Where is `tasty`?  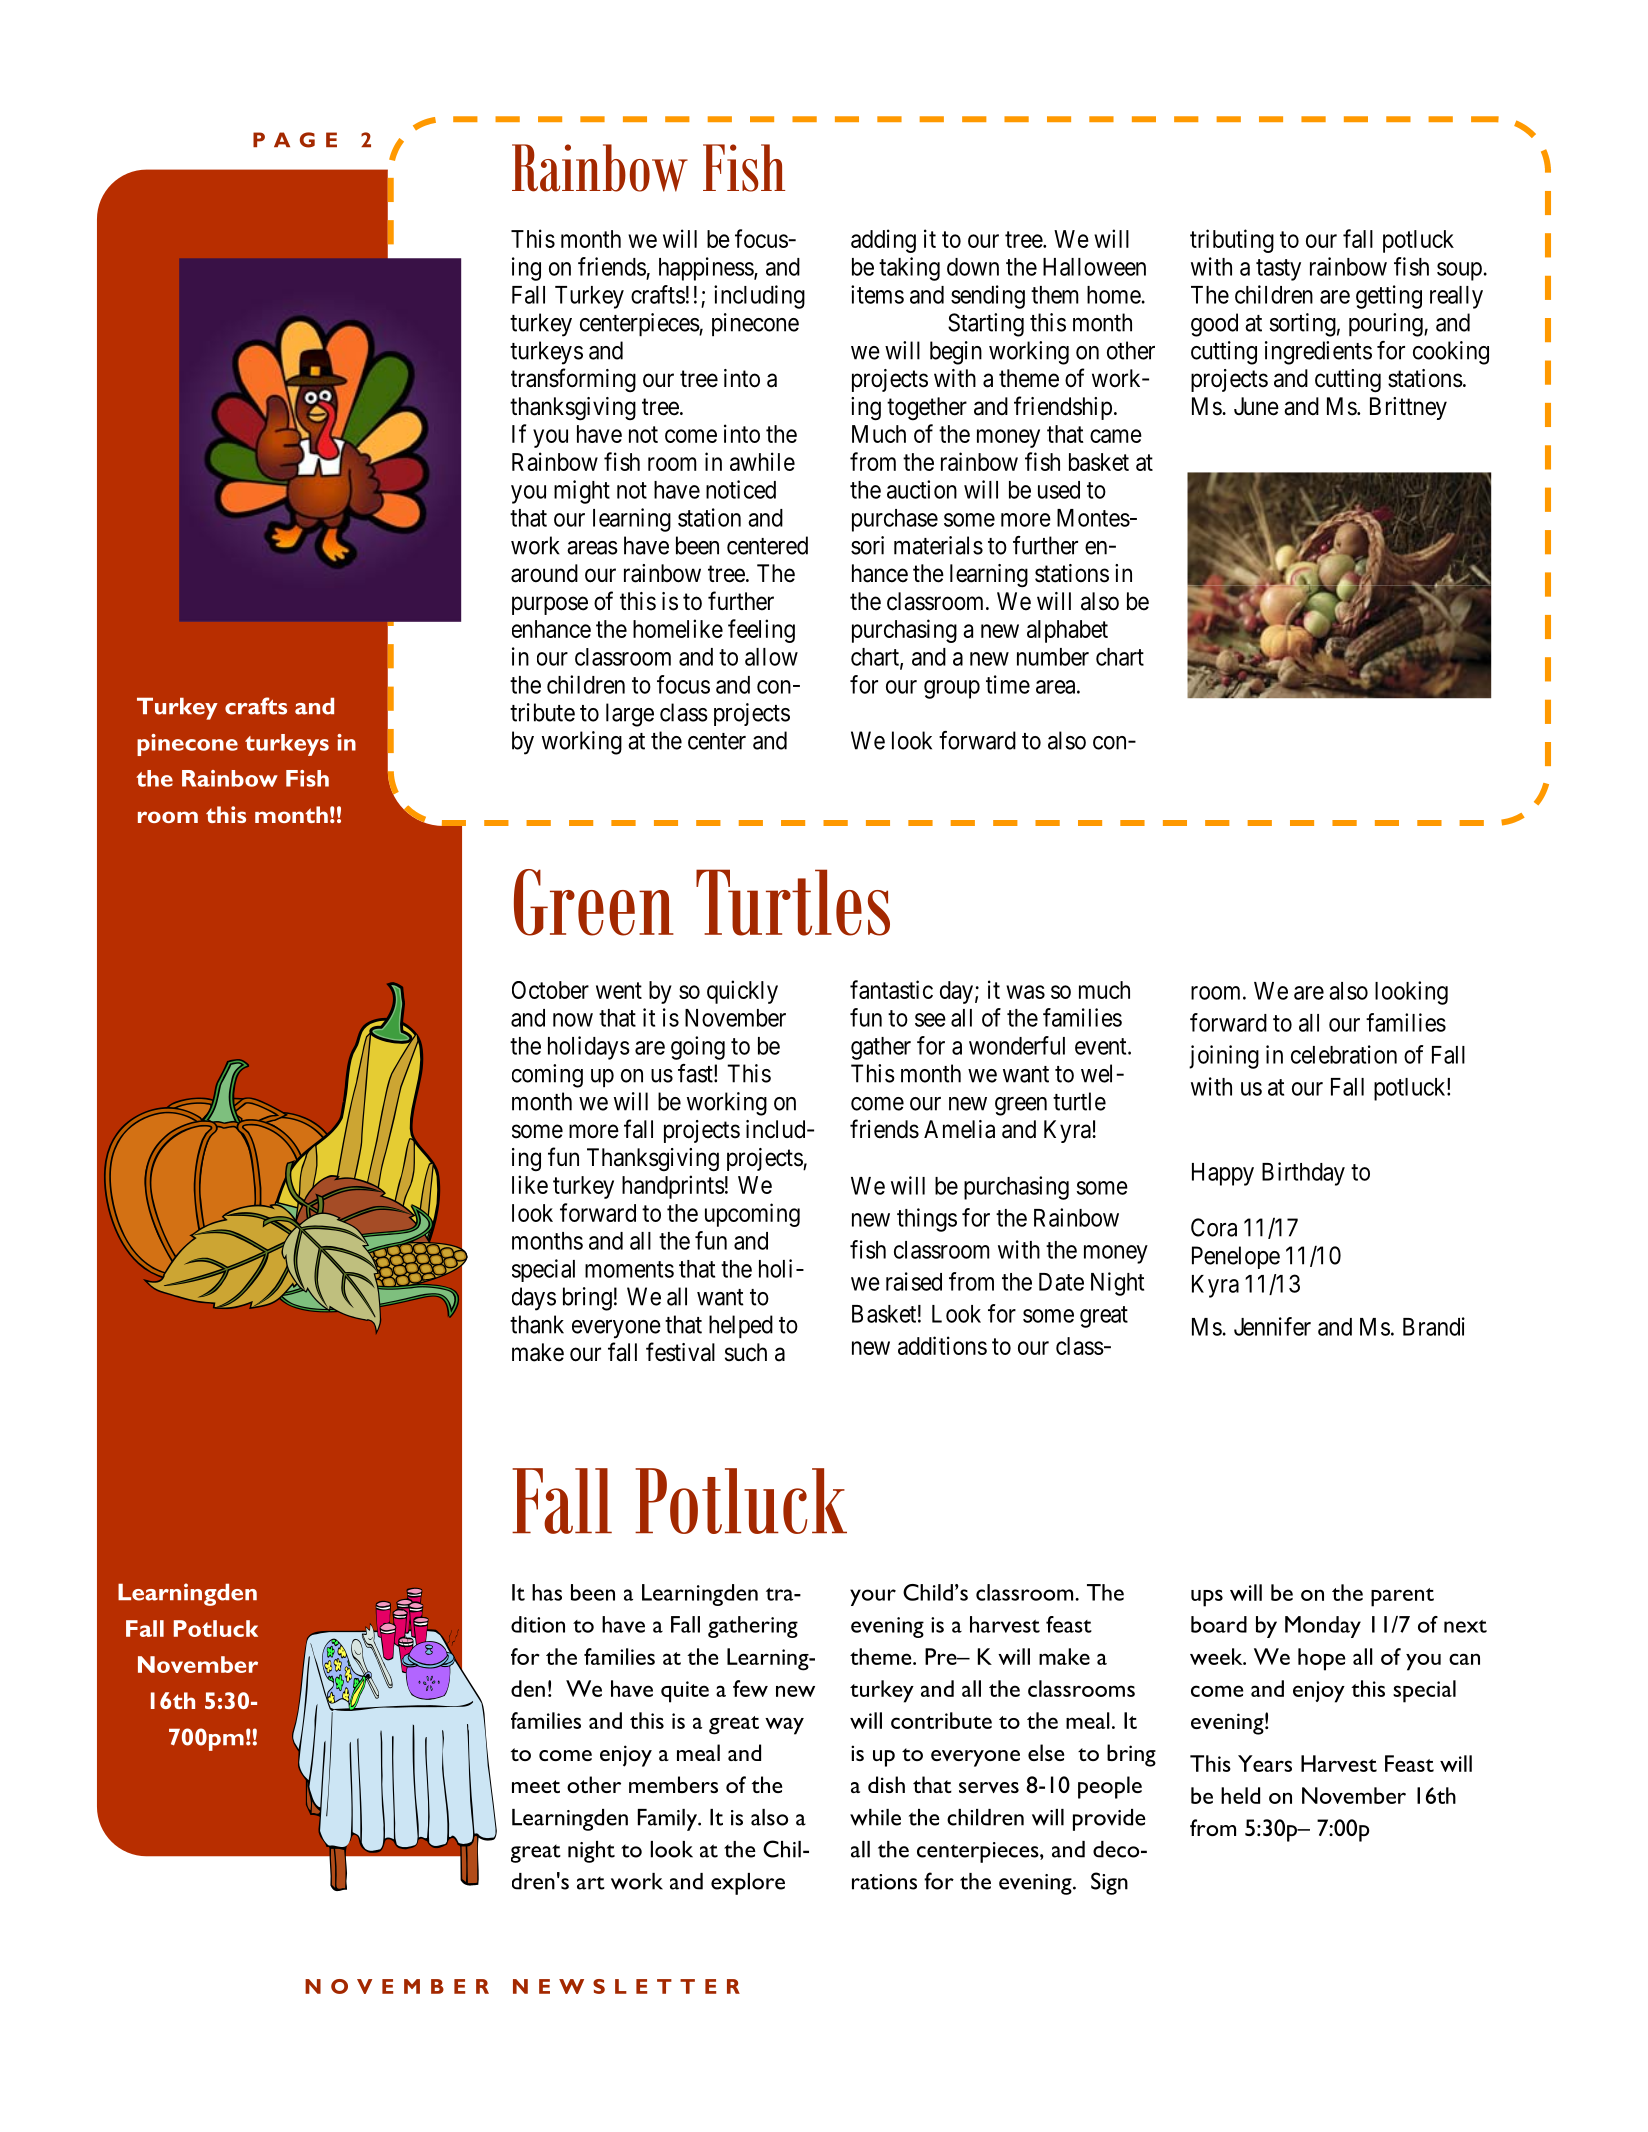
tasty is located at coordinates (1278, 270).
